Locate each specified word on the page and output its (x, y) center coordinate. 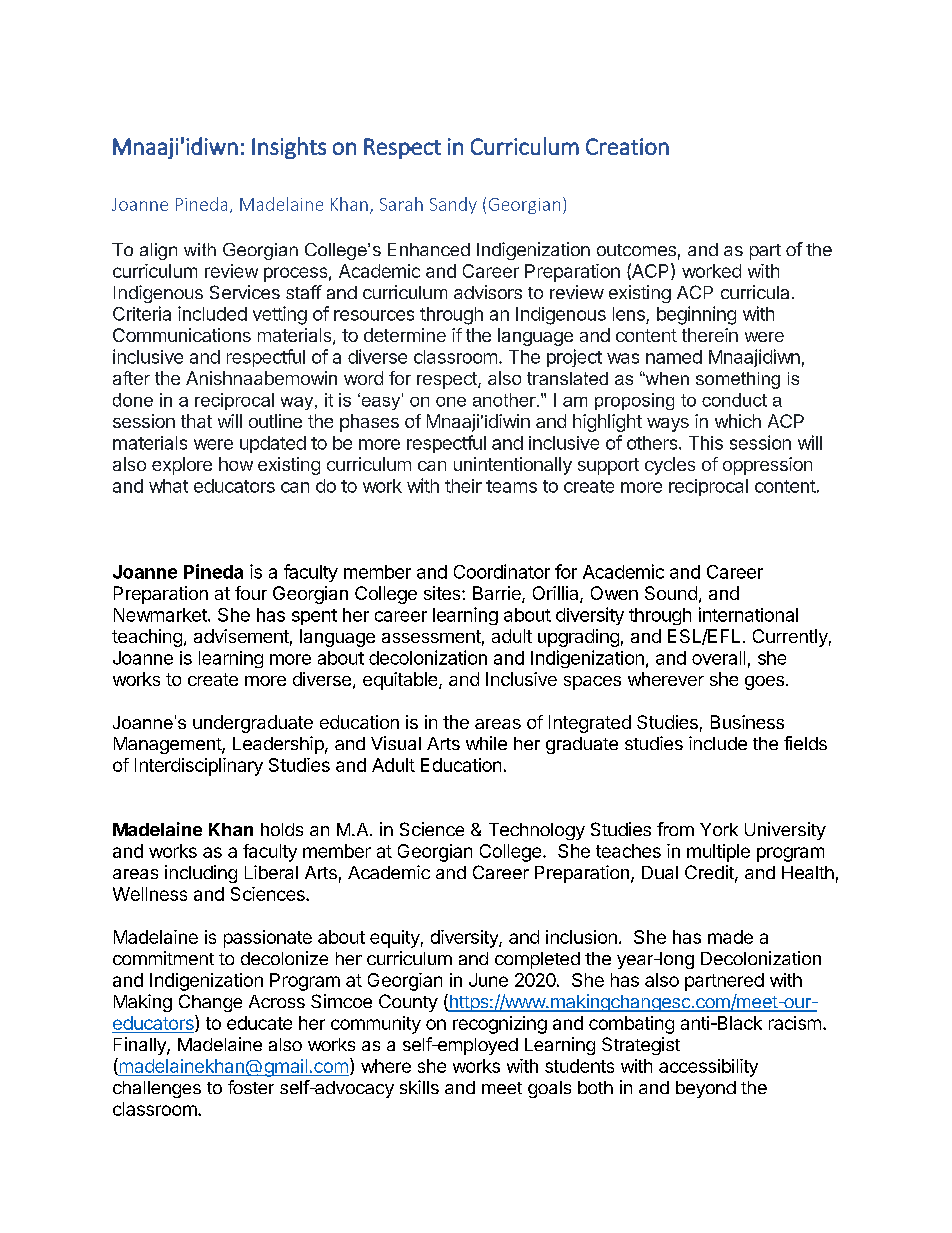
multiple (718, 853)
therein (710, 335)
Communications (182, 335)
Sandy (453, 205)
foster (251, 1087)
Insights (289, 148)
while (486, 743)
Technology (537, 831)
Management (168, 745)
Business (747, 722)
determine (405, 335)
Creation (627, 146)
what (168, 486)
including (201, 874)
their (463, 486)
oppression (767, 466)
